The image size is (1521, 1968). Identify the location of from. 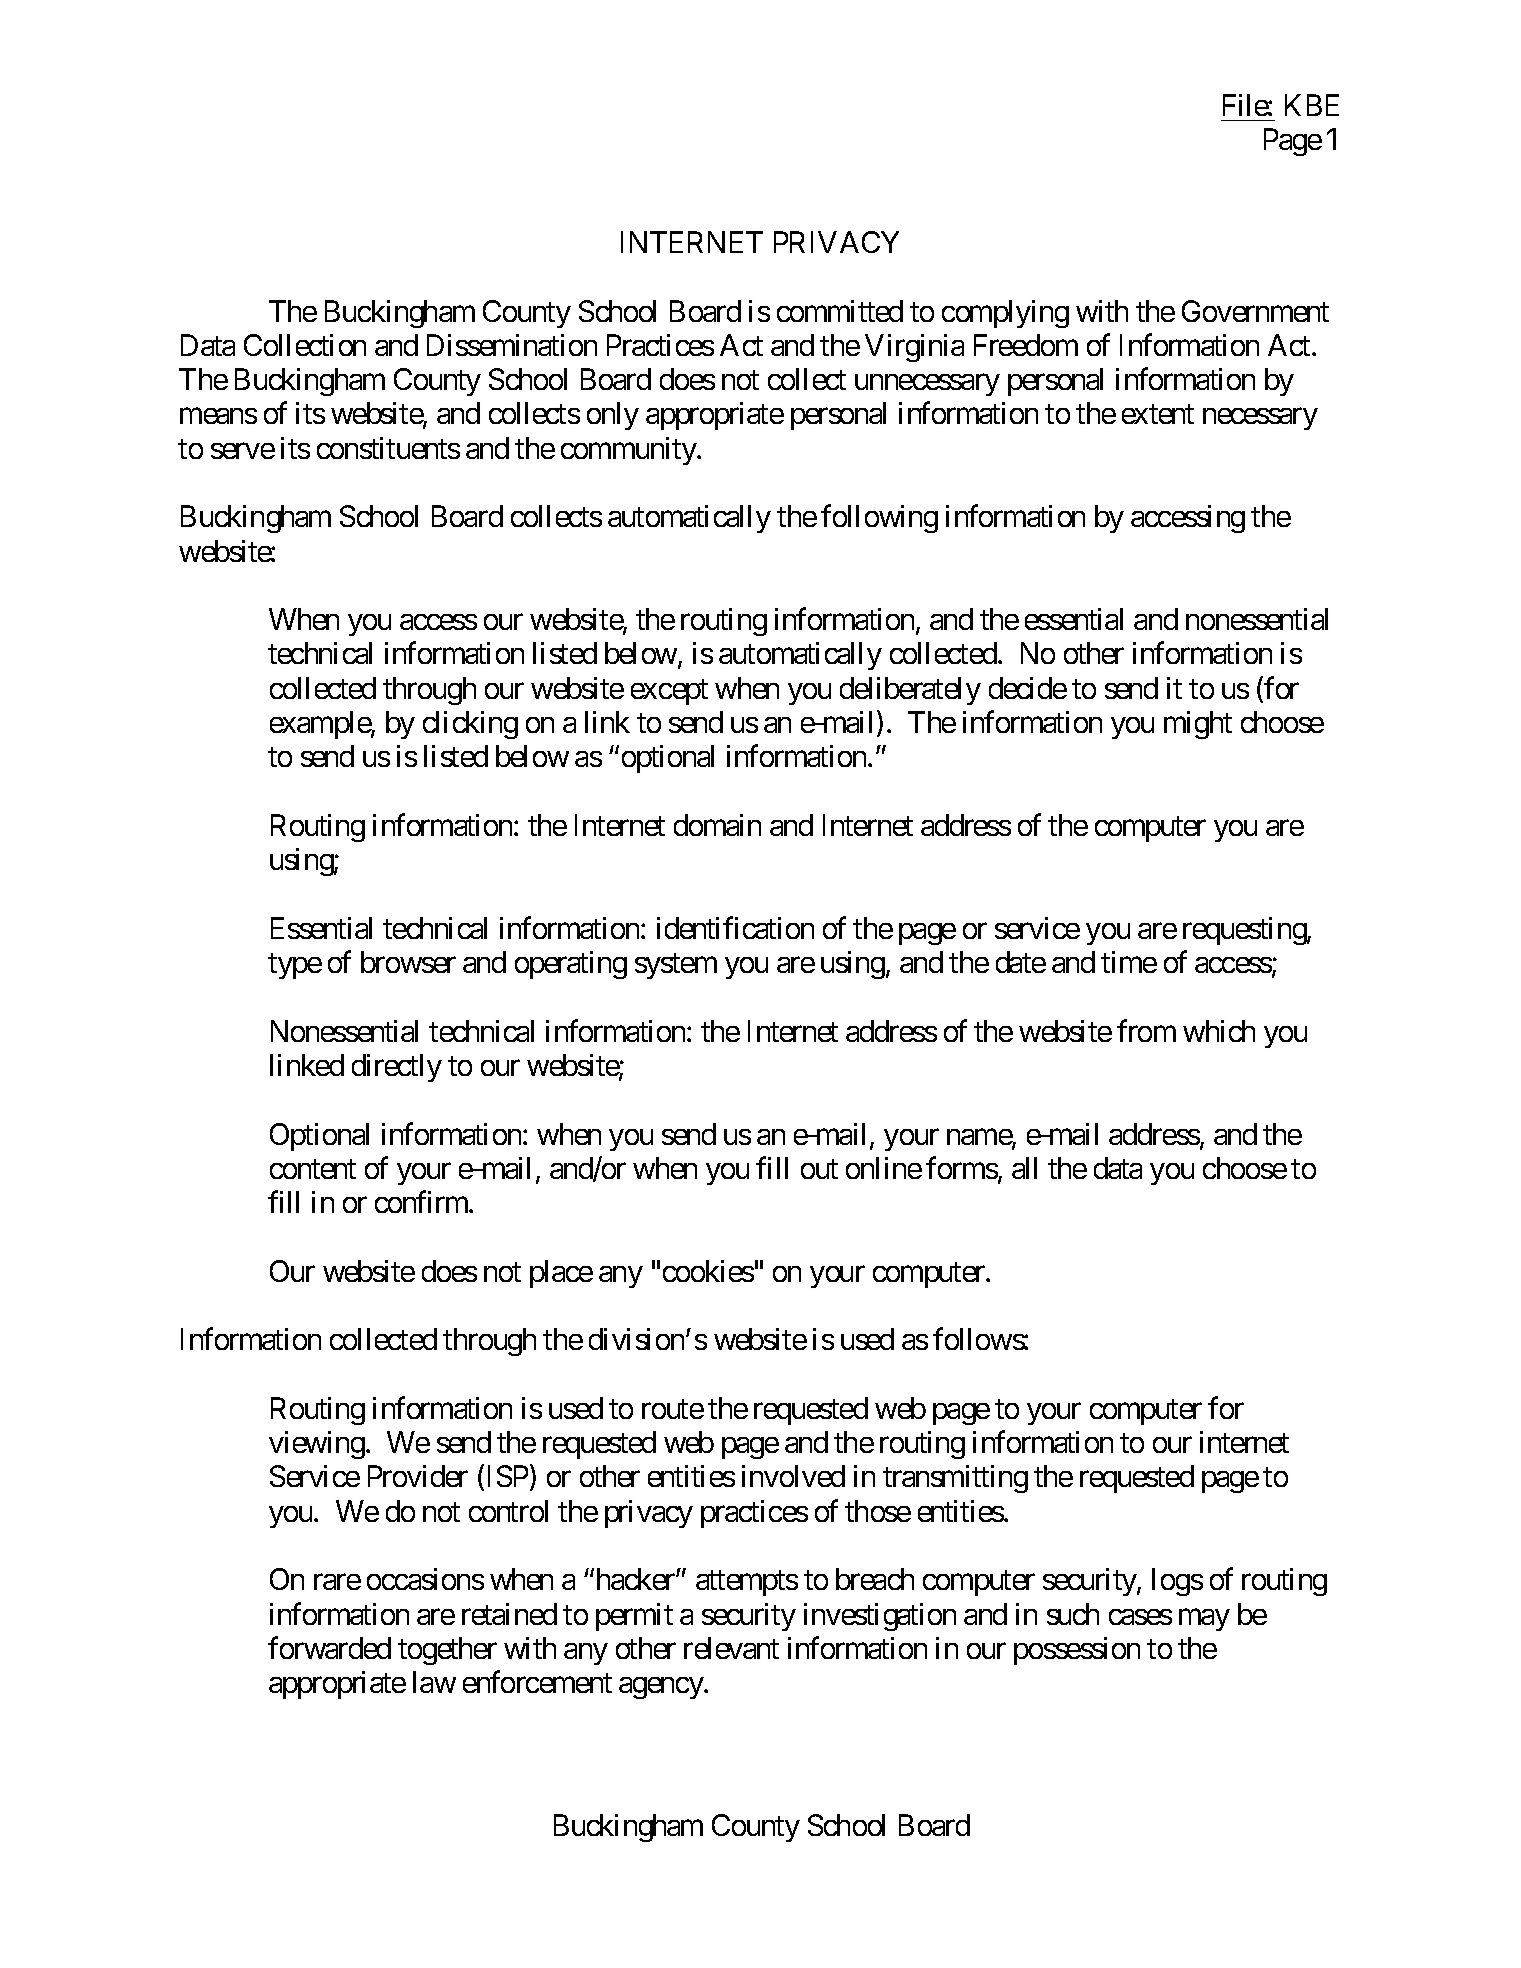
(1146, 1030).
